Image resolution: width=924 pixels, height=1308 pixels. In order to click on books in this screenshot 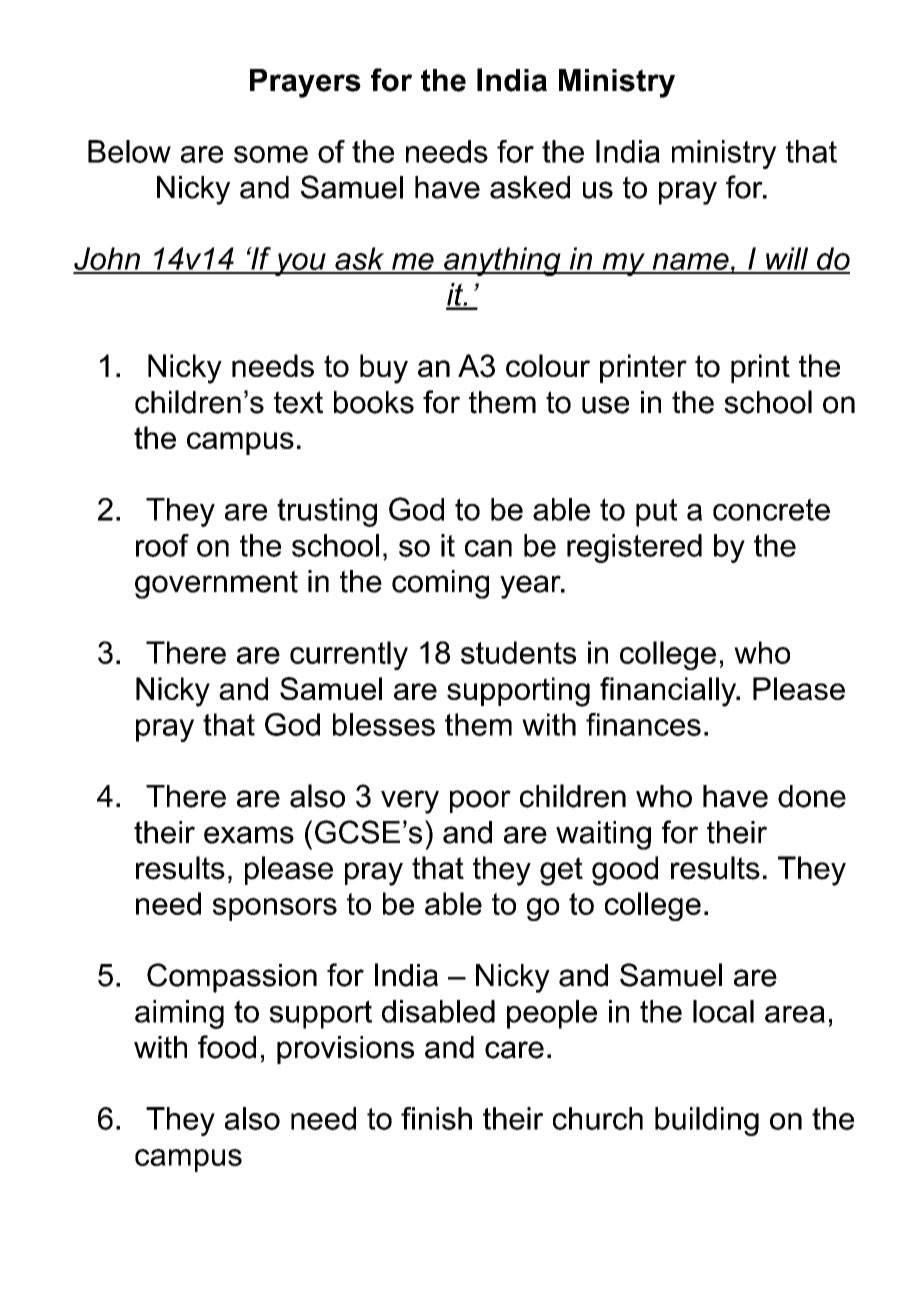, I will do `click(374, 402)`.
